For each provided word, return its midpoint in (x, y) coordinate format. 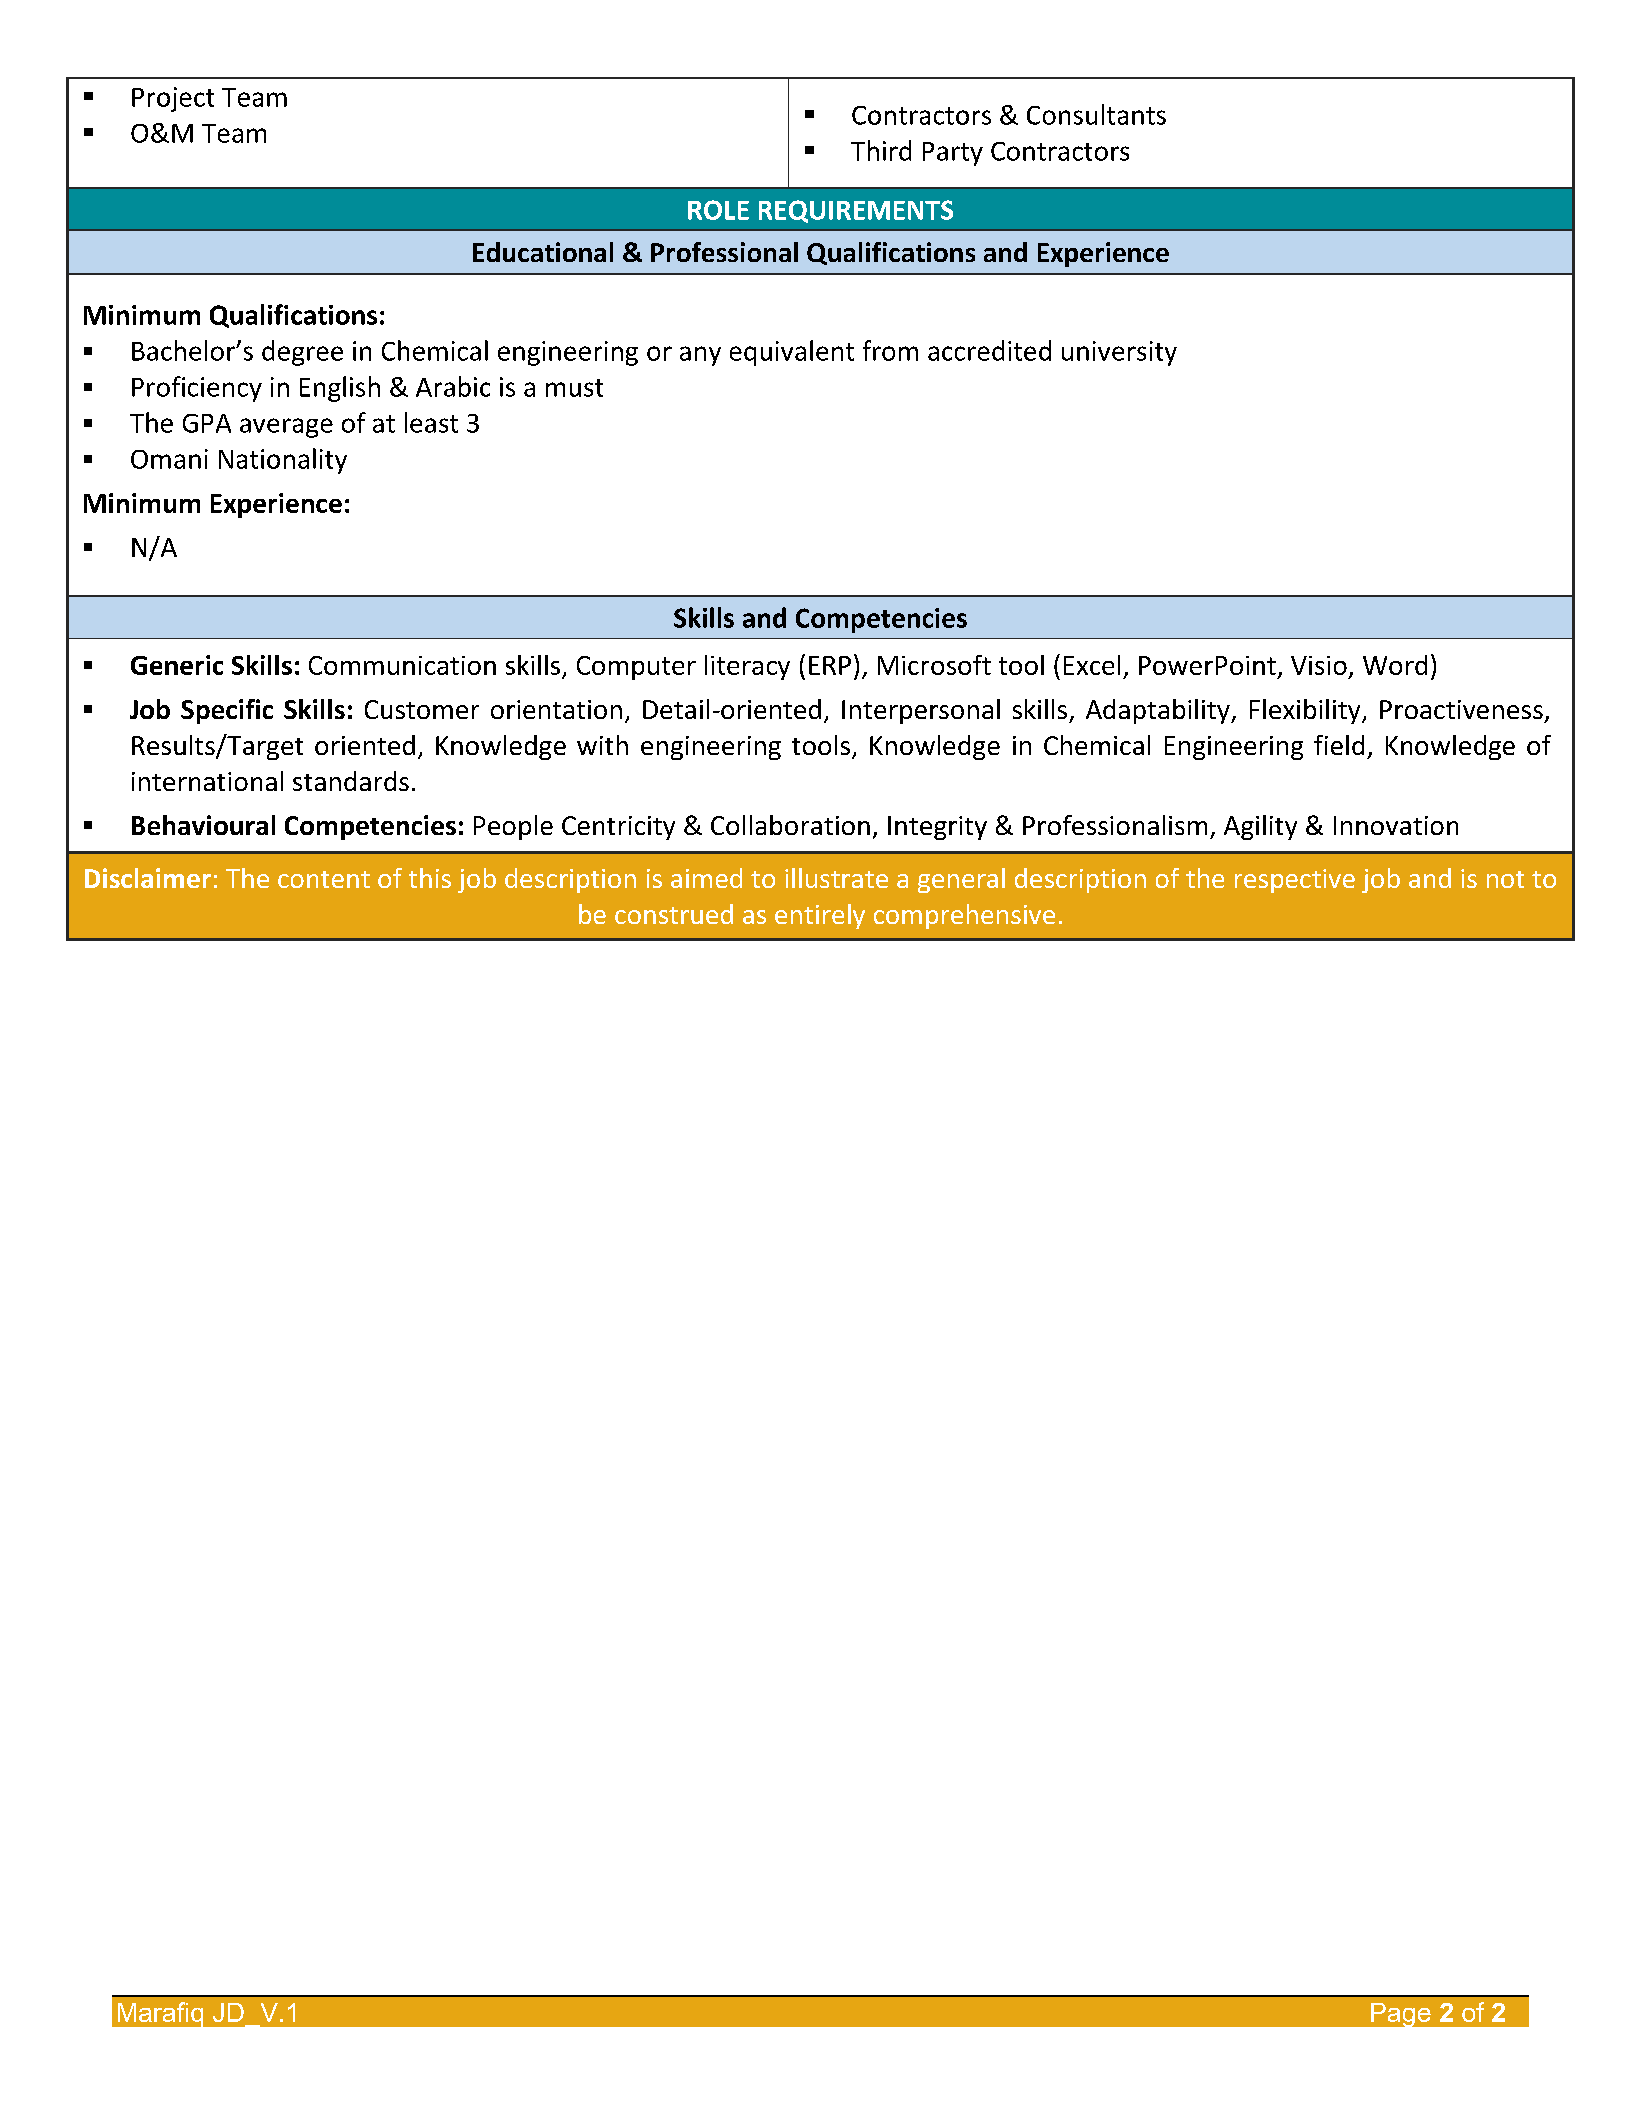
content (324, 879)
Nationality (283, 461)
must (574, 388)
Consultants (1096, 114)
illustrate (836, 878)
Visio (1319, 665)
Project (173, 99)
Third (881, 150)
